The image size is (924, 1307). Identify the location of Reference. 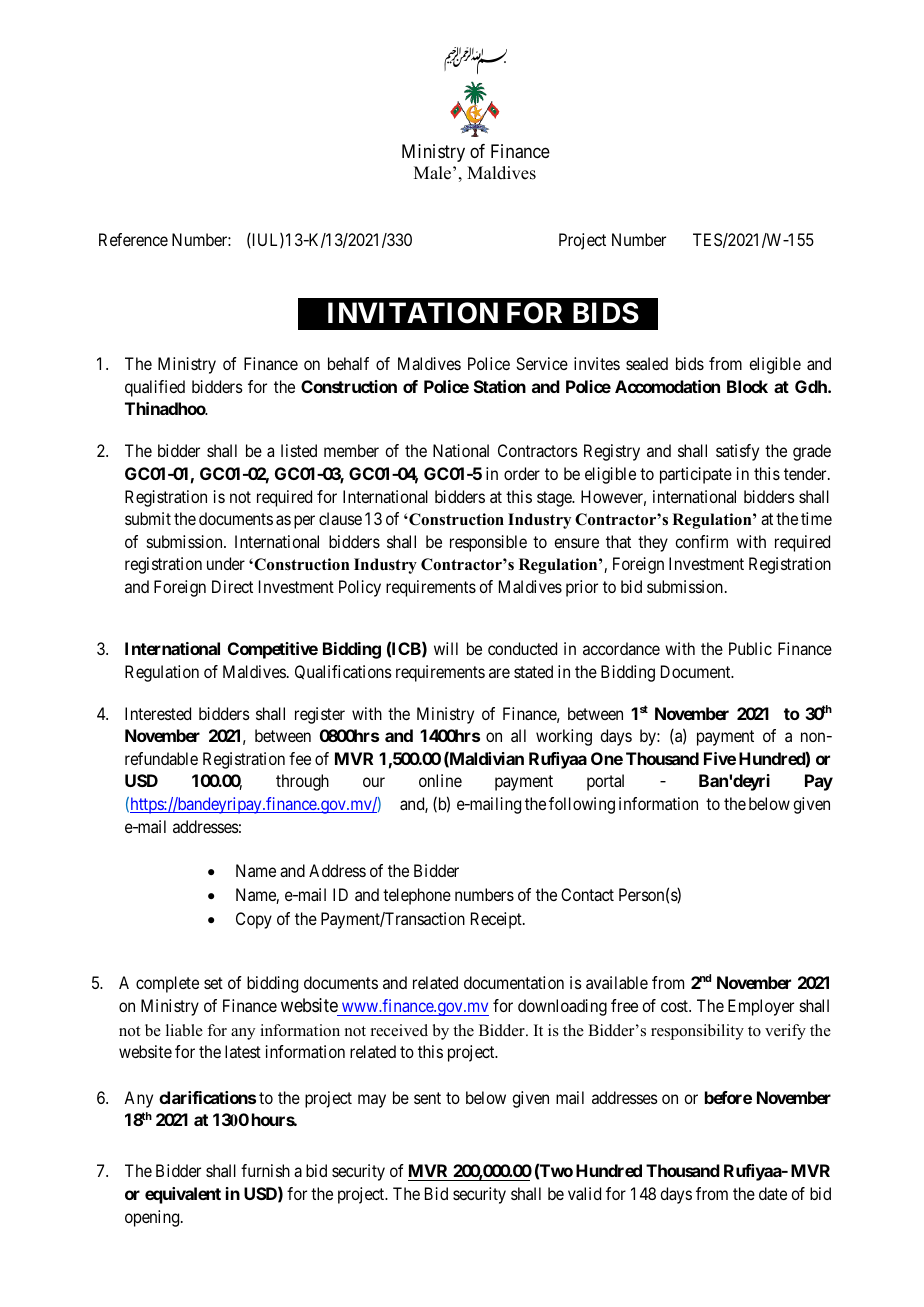
(133, 239).
